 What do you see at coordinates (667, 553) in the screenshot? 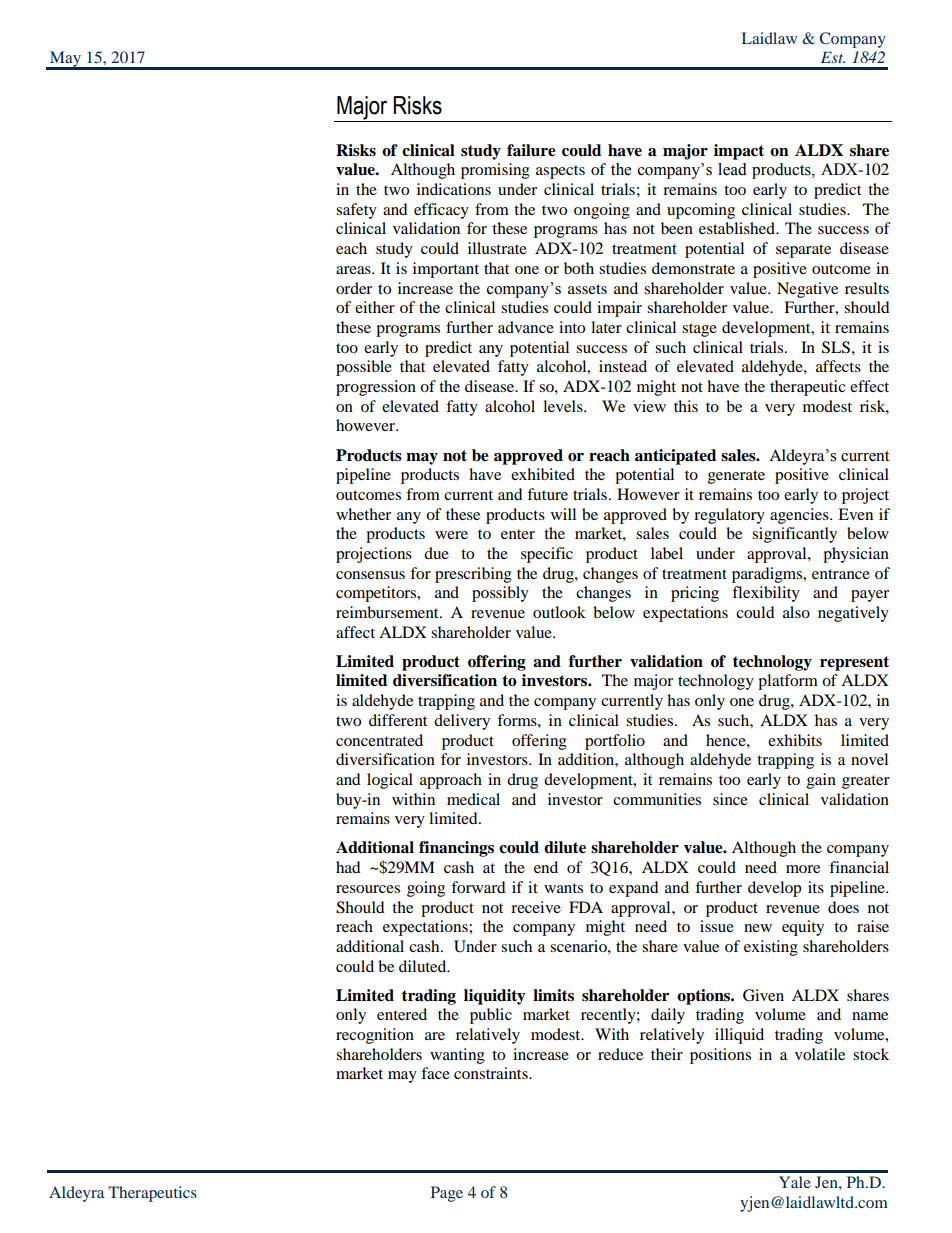
I see `label` at bounding box center [667, 553].
